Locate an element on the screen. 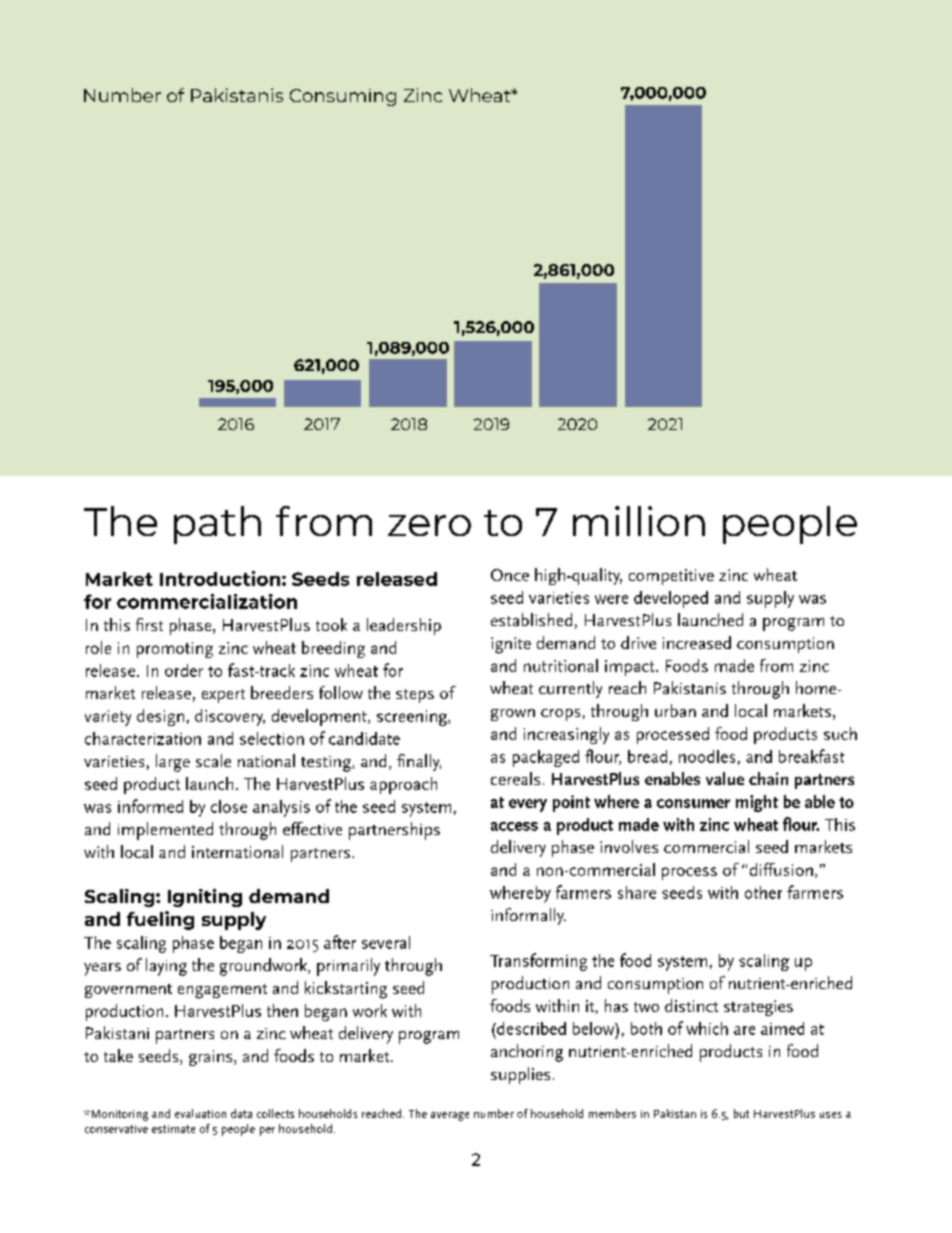 Image resolution: width=952 pixels, height=1233 pixels. competitive is located at coordinates (671, 577).
